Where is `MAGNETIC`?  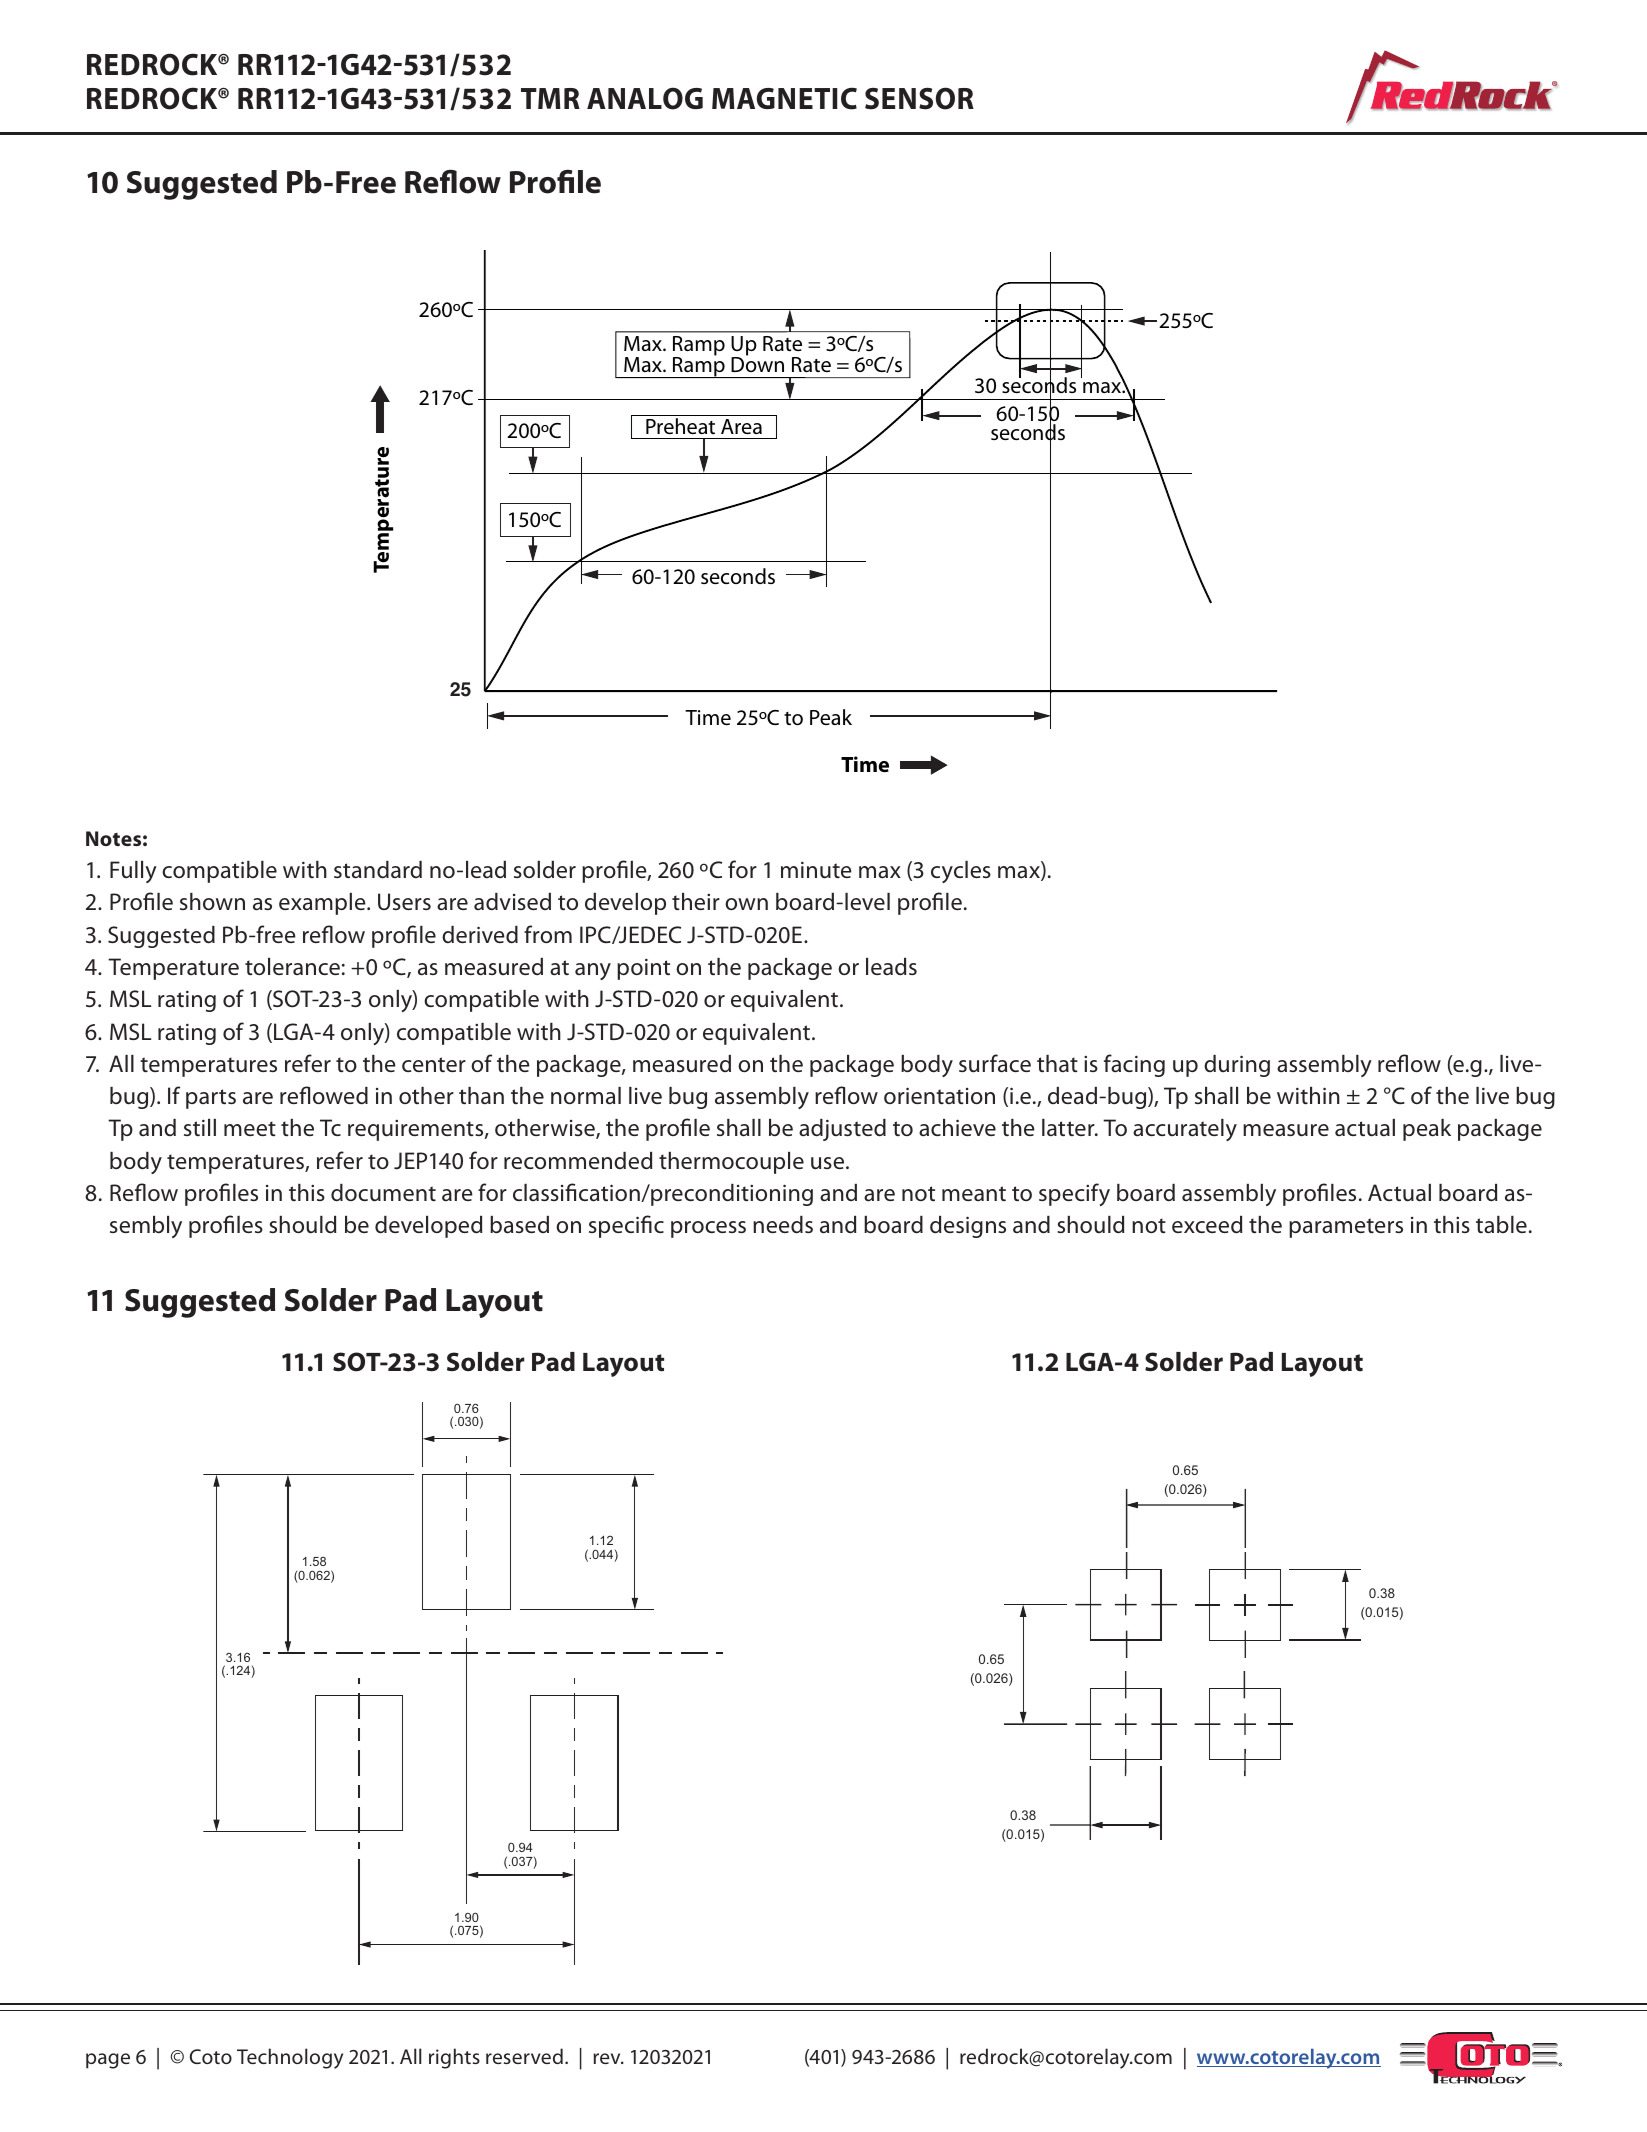 MAGNETIC is located at coordinates (784, 98).
